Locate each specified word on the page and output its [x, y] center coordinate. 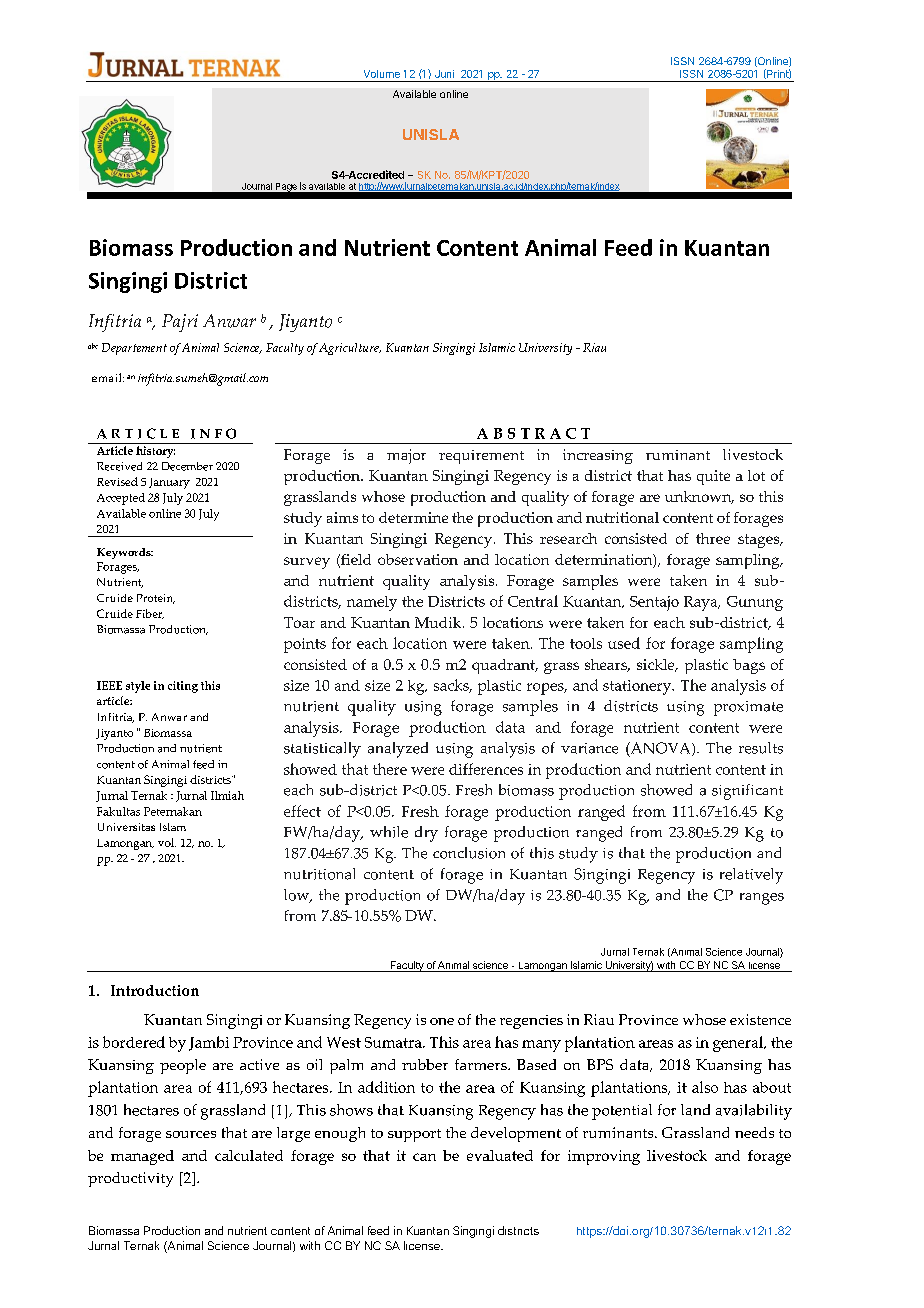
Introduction [155, 990]
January [169, 483]
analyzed [398, 750]
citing [183, 687]
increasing [598, 456]
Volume [382, 74]
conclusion [469, 853]
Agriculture [350, 349]
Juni [444, 74]
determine [413, 517]
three [713, 538]
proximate [748, 708]
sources [191, 1134]
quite [713, 477]
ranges [762, 899]
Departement [134, 349]
